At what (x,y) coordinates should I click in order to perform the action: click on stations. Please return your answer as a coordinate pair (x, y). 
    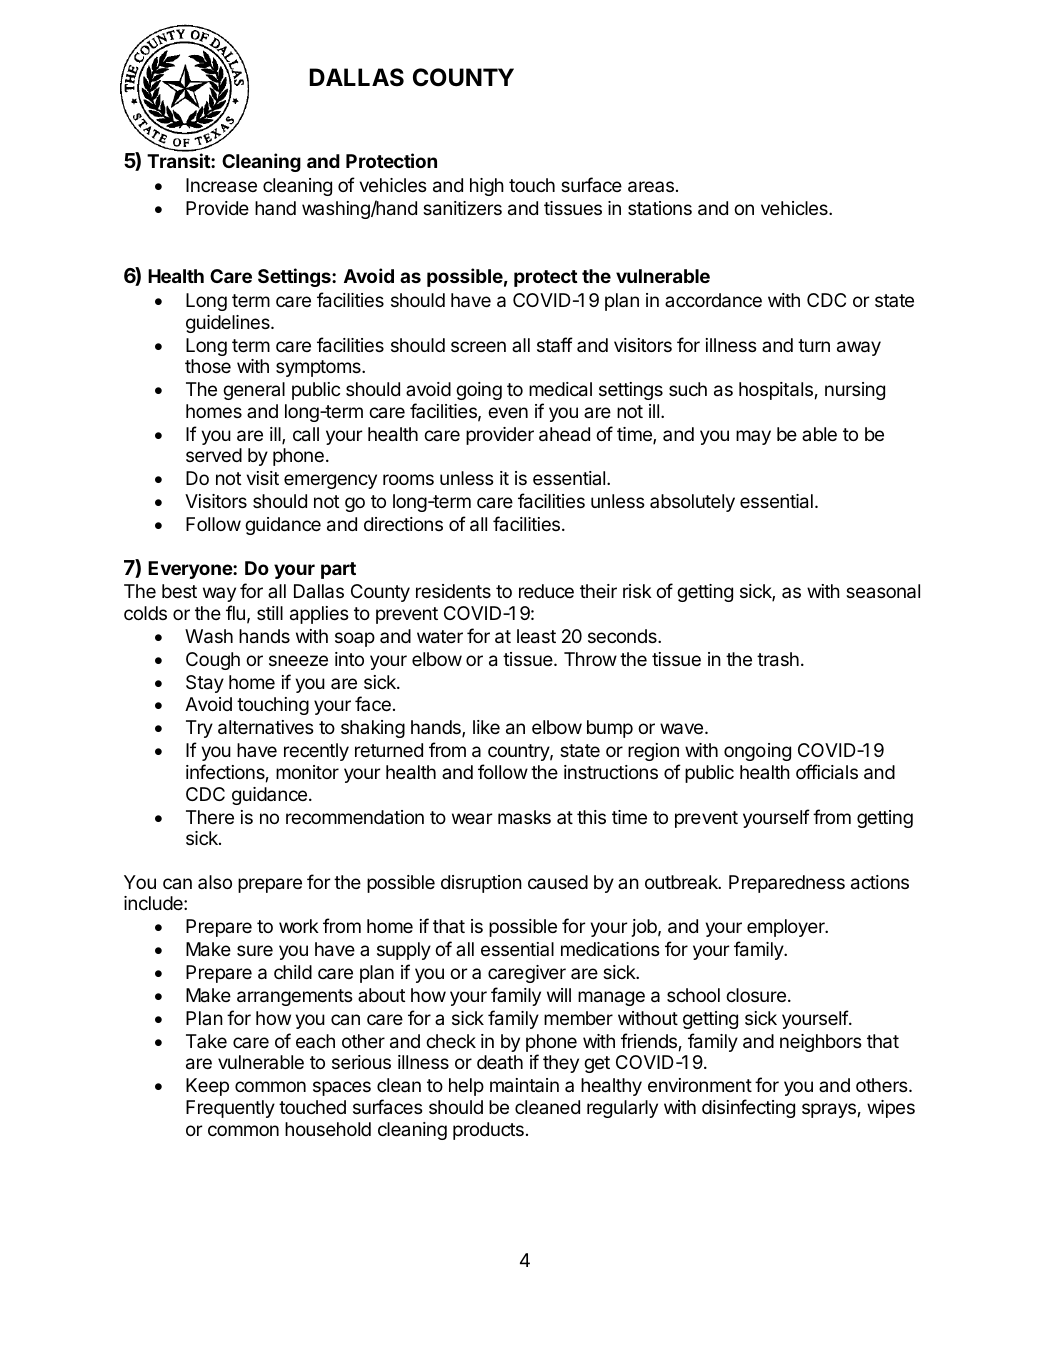
    Looking at the image, I should click on (660, 208).
